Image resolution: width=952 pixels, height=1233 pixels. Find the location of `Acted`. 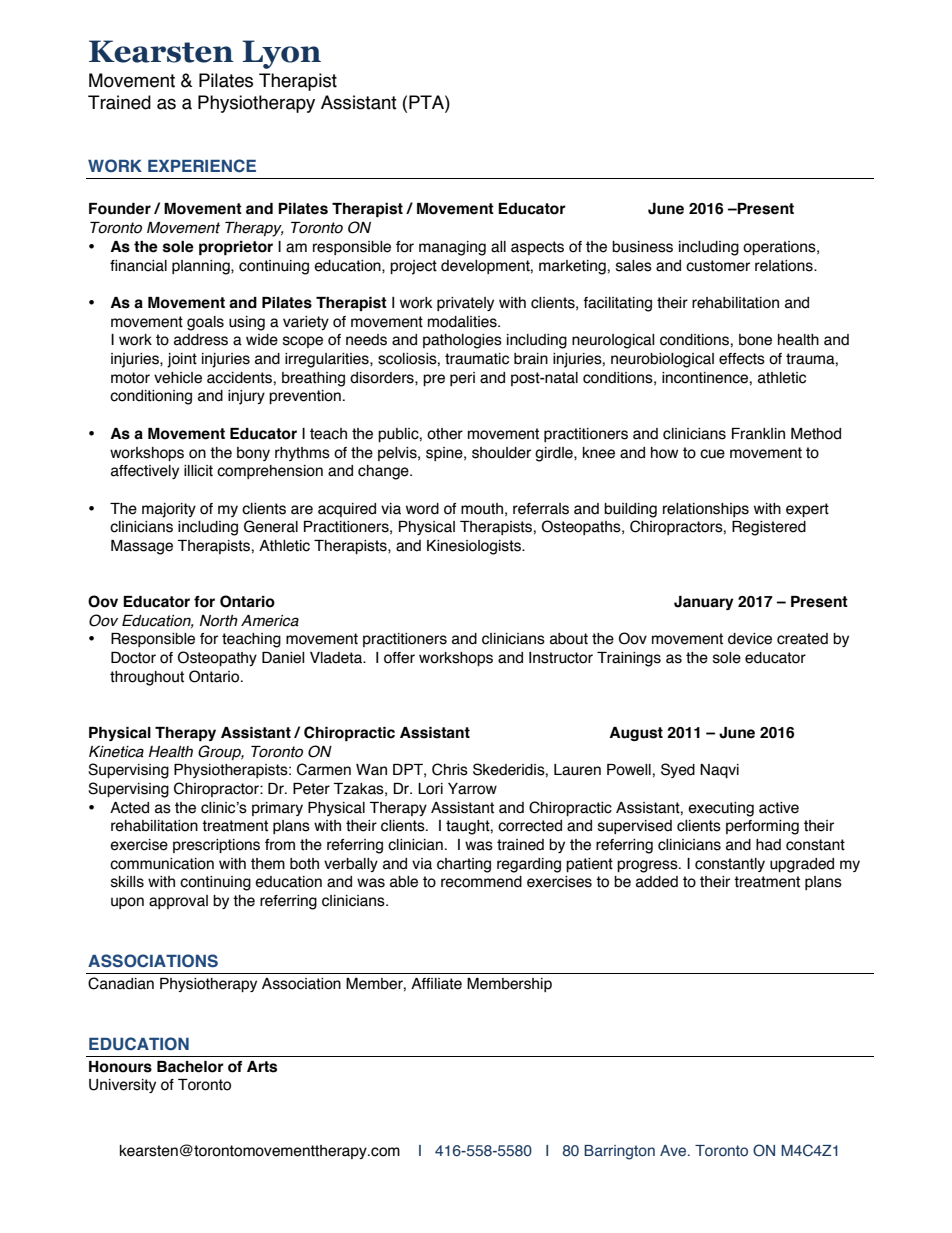

Acted is located at coordinates (129, 808).
